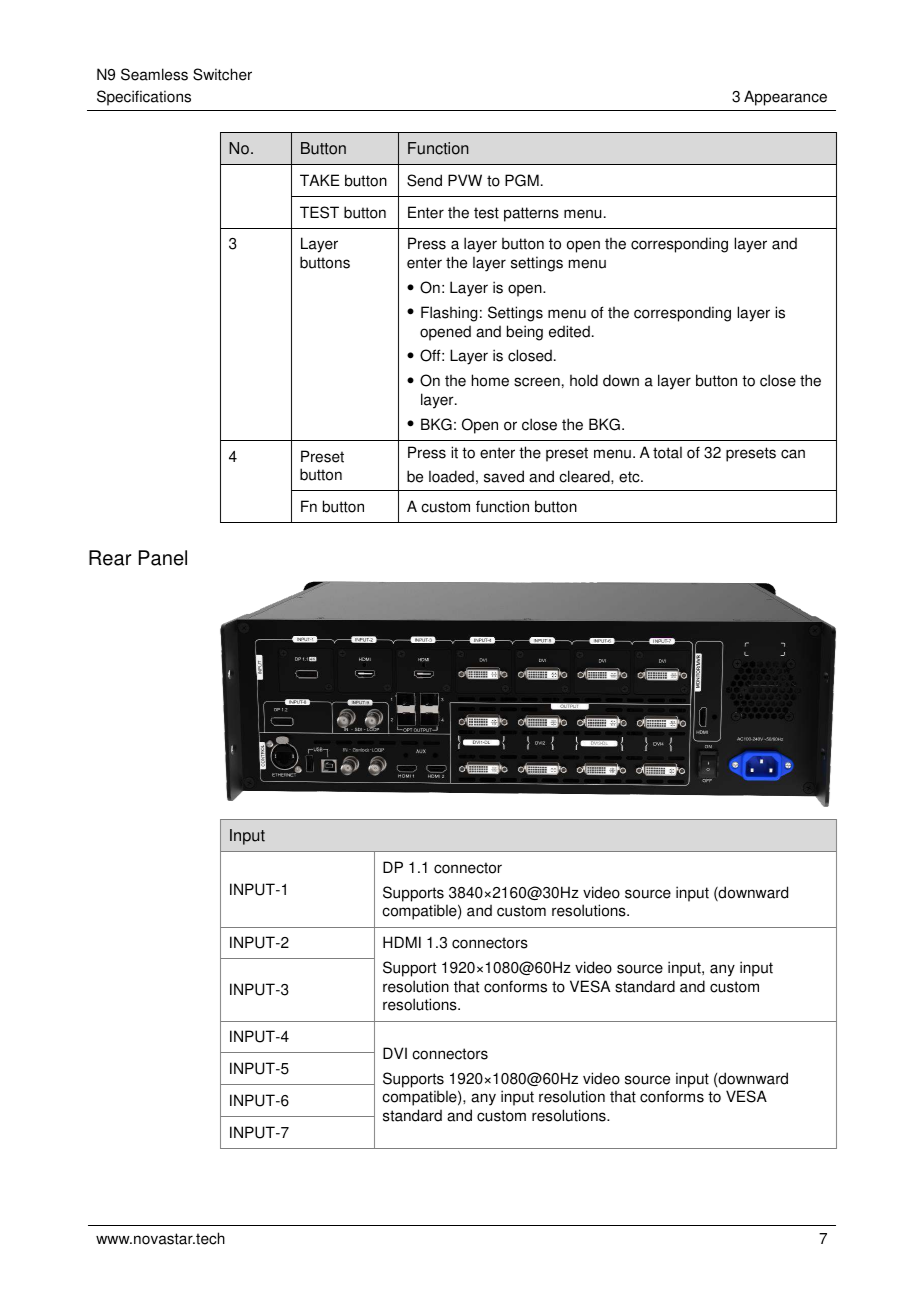 The image size is (924, 1308). I want to click on Specifications, so click(144, 98).
